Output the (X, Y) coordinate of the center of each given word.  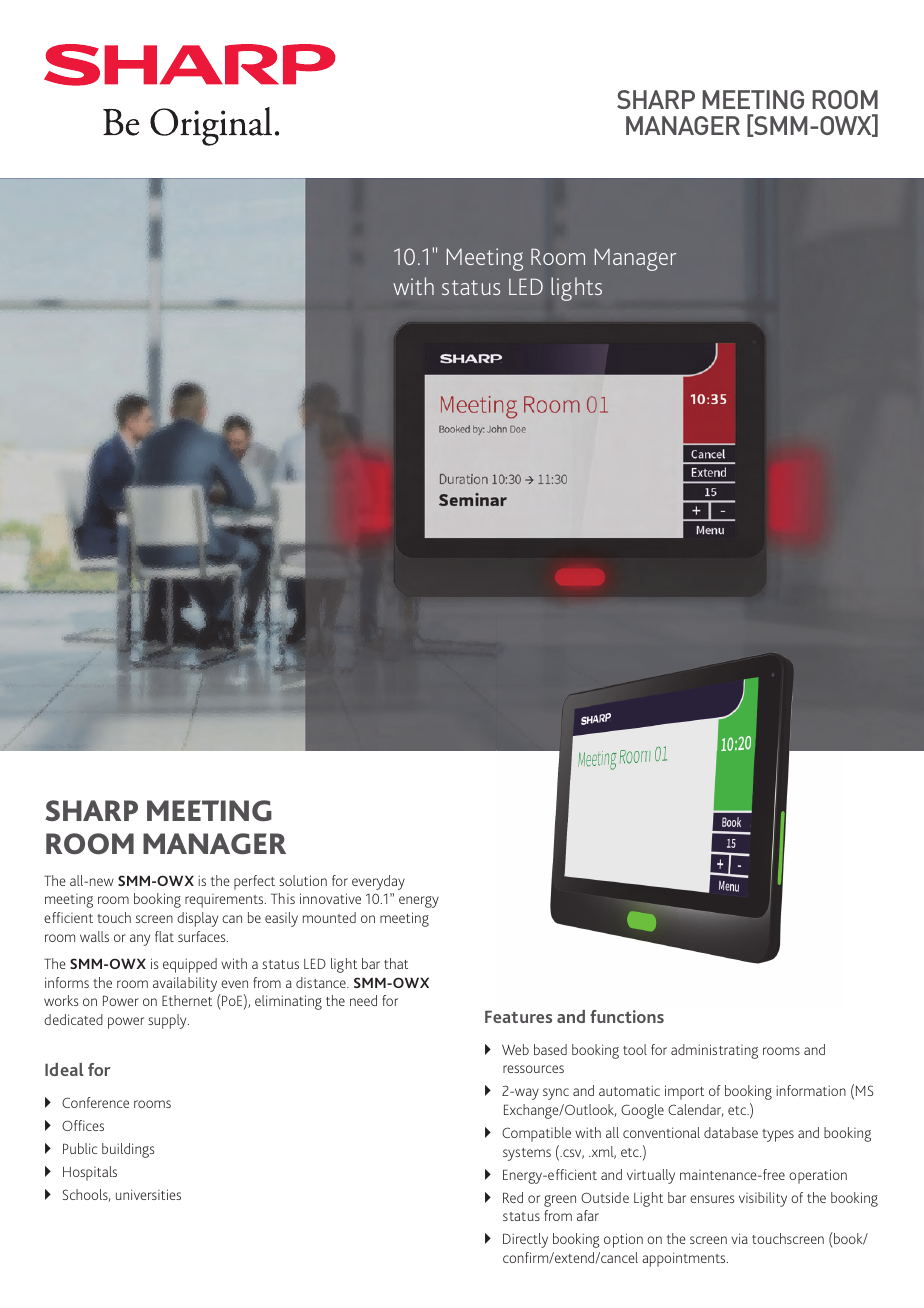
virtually (651, 1176)
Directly (525, 1240)
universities (148, 1194)
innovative (330, 898)
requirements (225, 901)
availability (185, 984)
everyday (378, 882)
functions (627, 1016)
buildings (128, 1150)
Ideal (64, 1069)
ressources (533, 1069)
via (739, 1238)
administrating (714, 1051)
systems (527, 1154)
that (396, 963)
